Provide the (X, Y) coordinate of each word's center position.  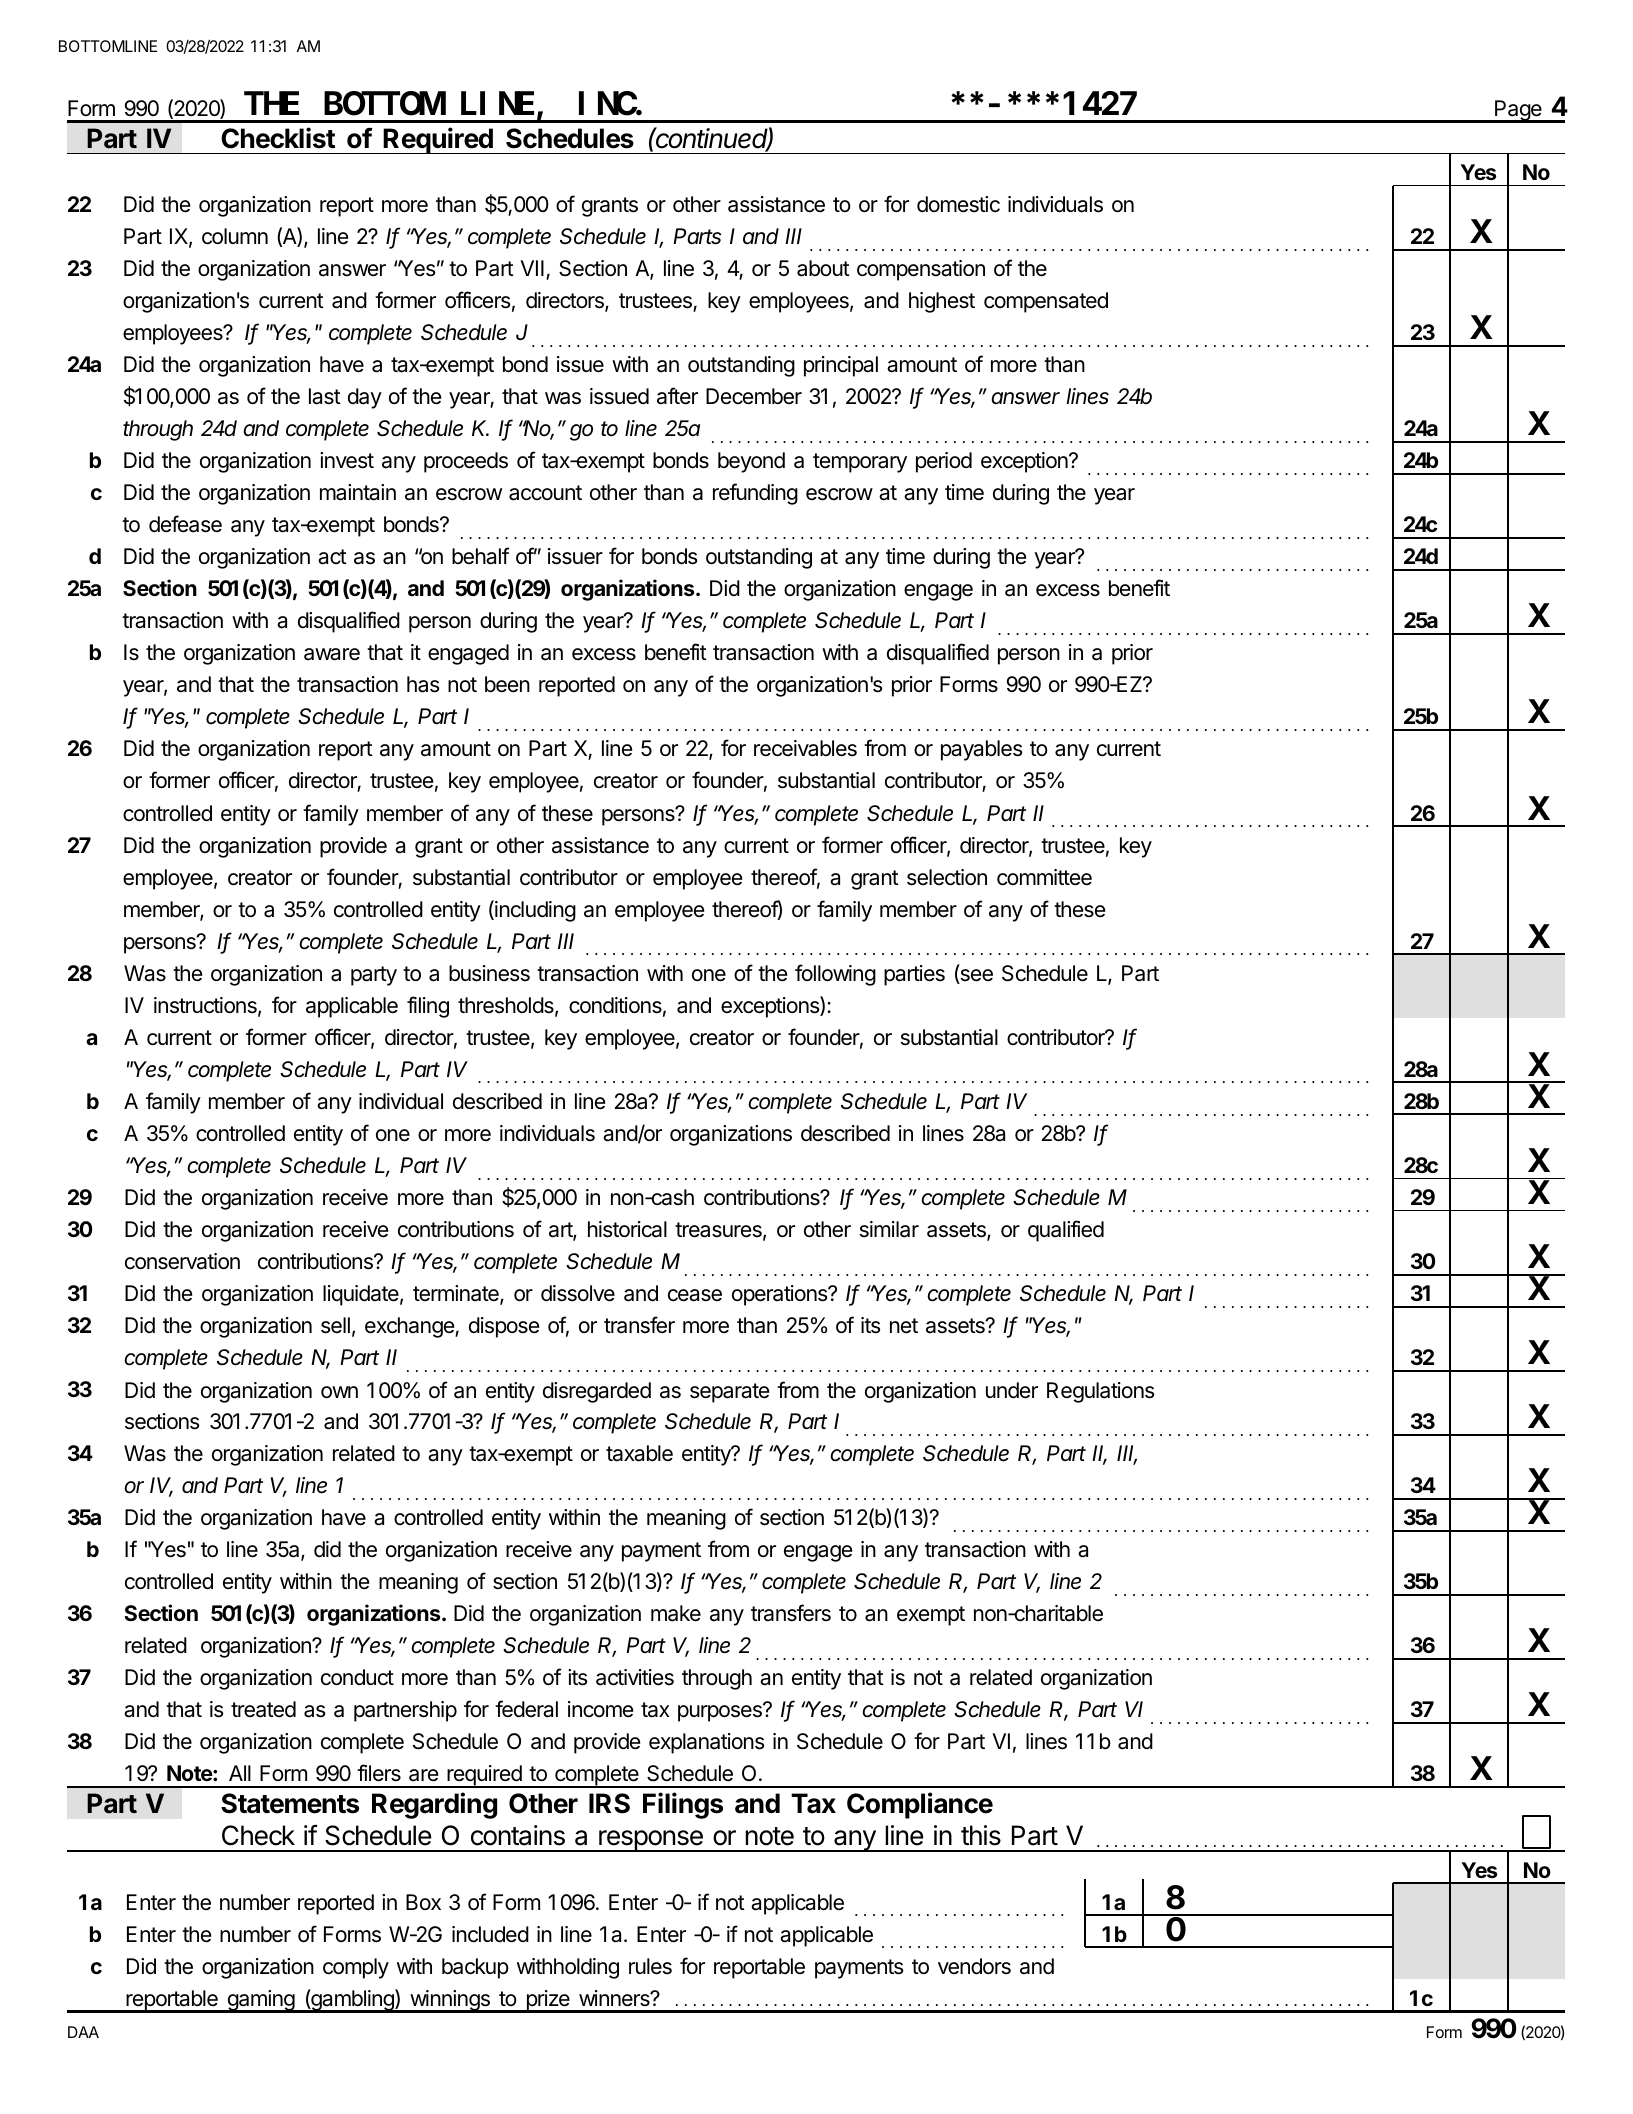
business (489, 973)
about (823, 268)
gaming (260, 2001)
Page (1518, 111)
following (835, 975)
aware (332, 654)
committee (1044, 877)
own (339, 1392)
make (676, 1613)
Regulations (1101, 1392)
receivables (805, 748)
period (944, 462)
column (235, 236)
